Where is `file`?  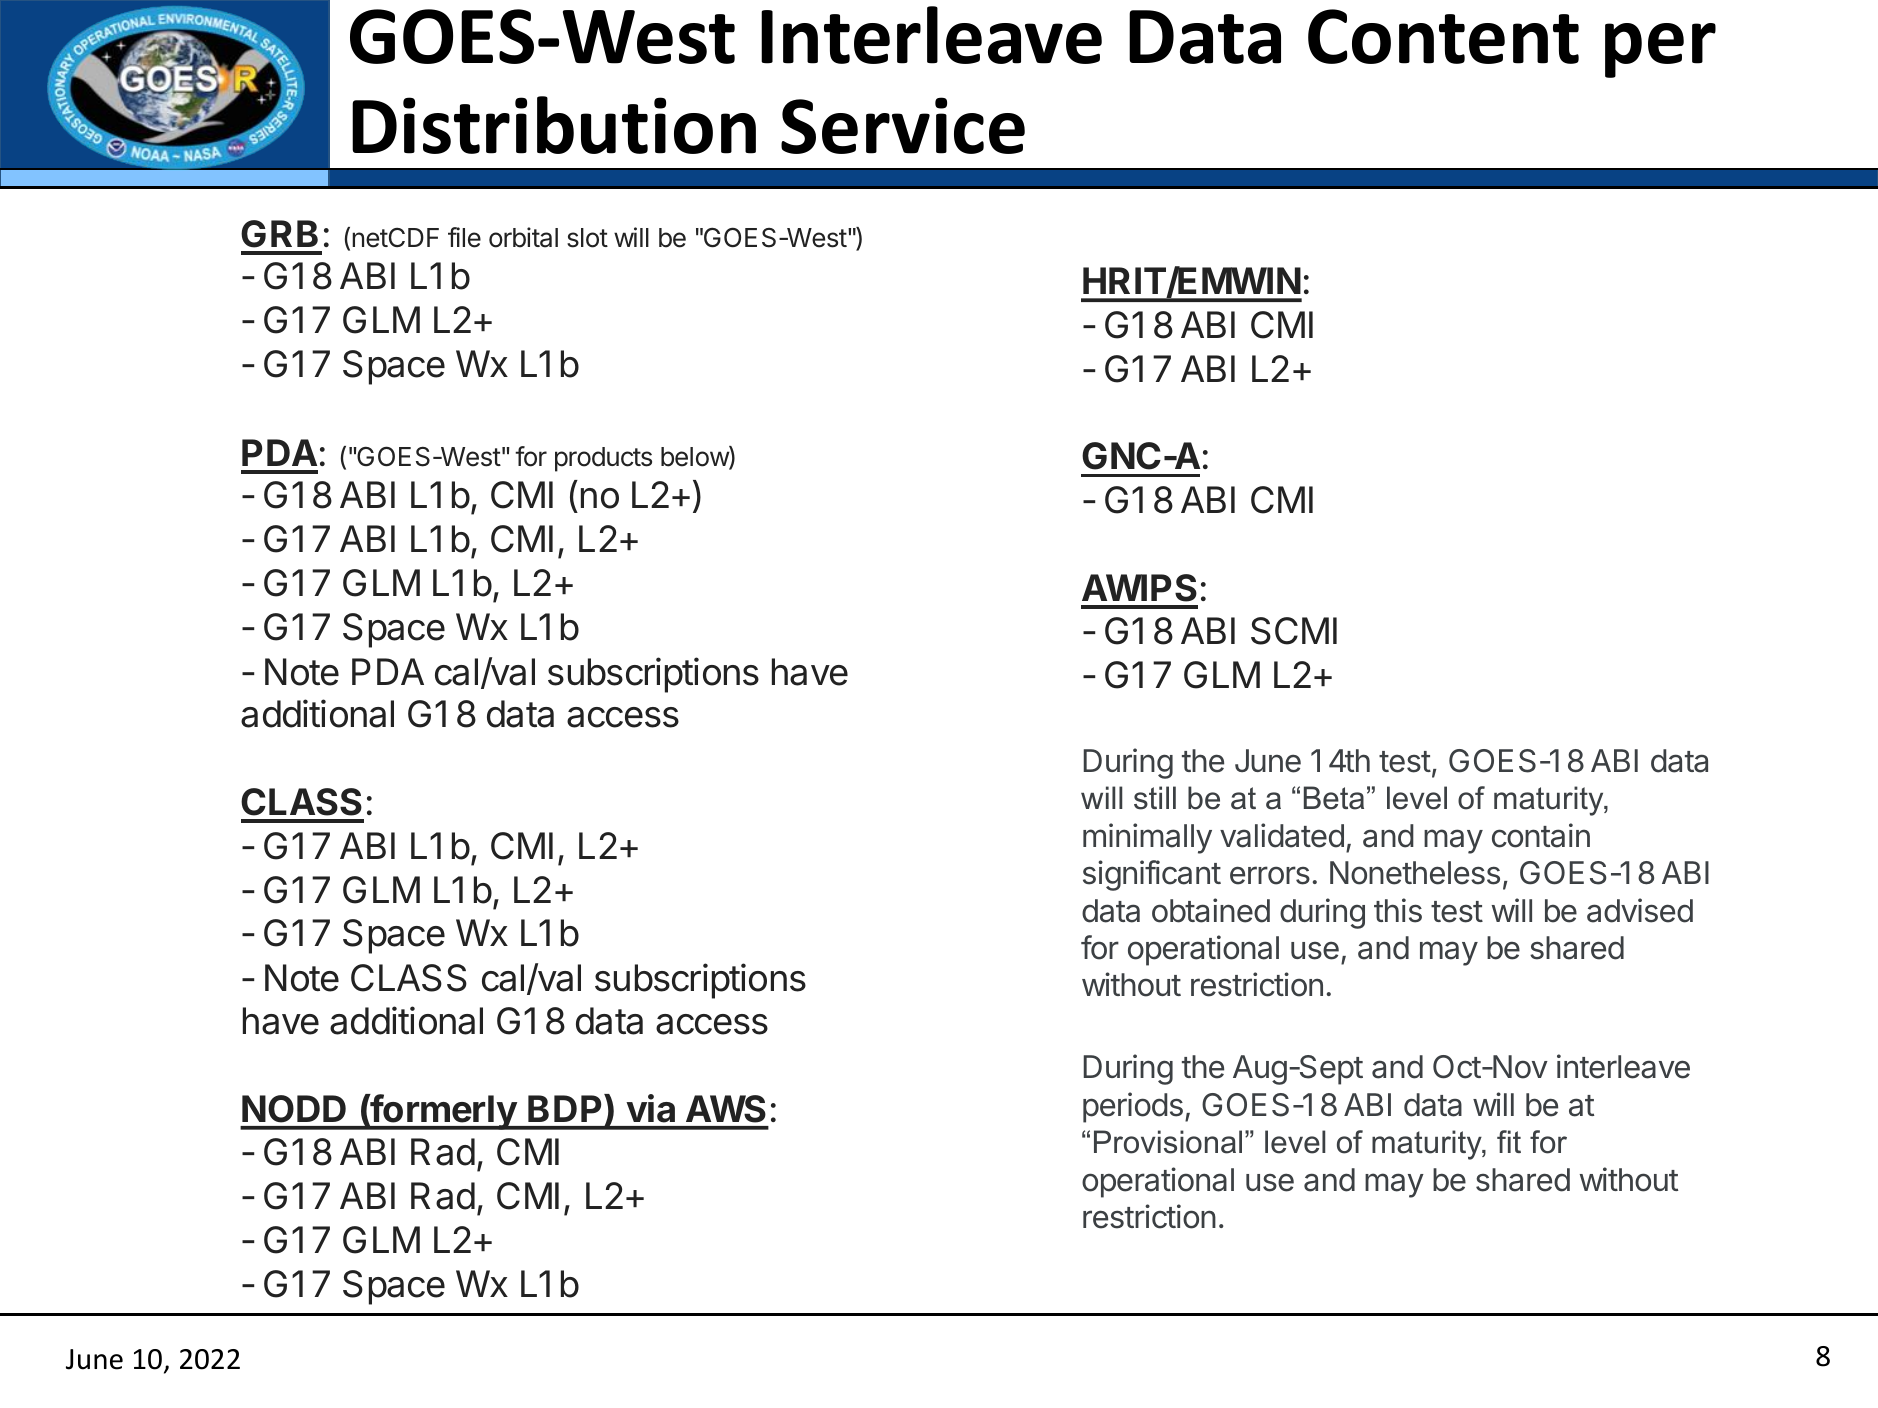 file is located at coordinates (464, 237).
